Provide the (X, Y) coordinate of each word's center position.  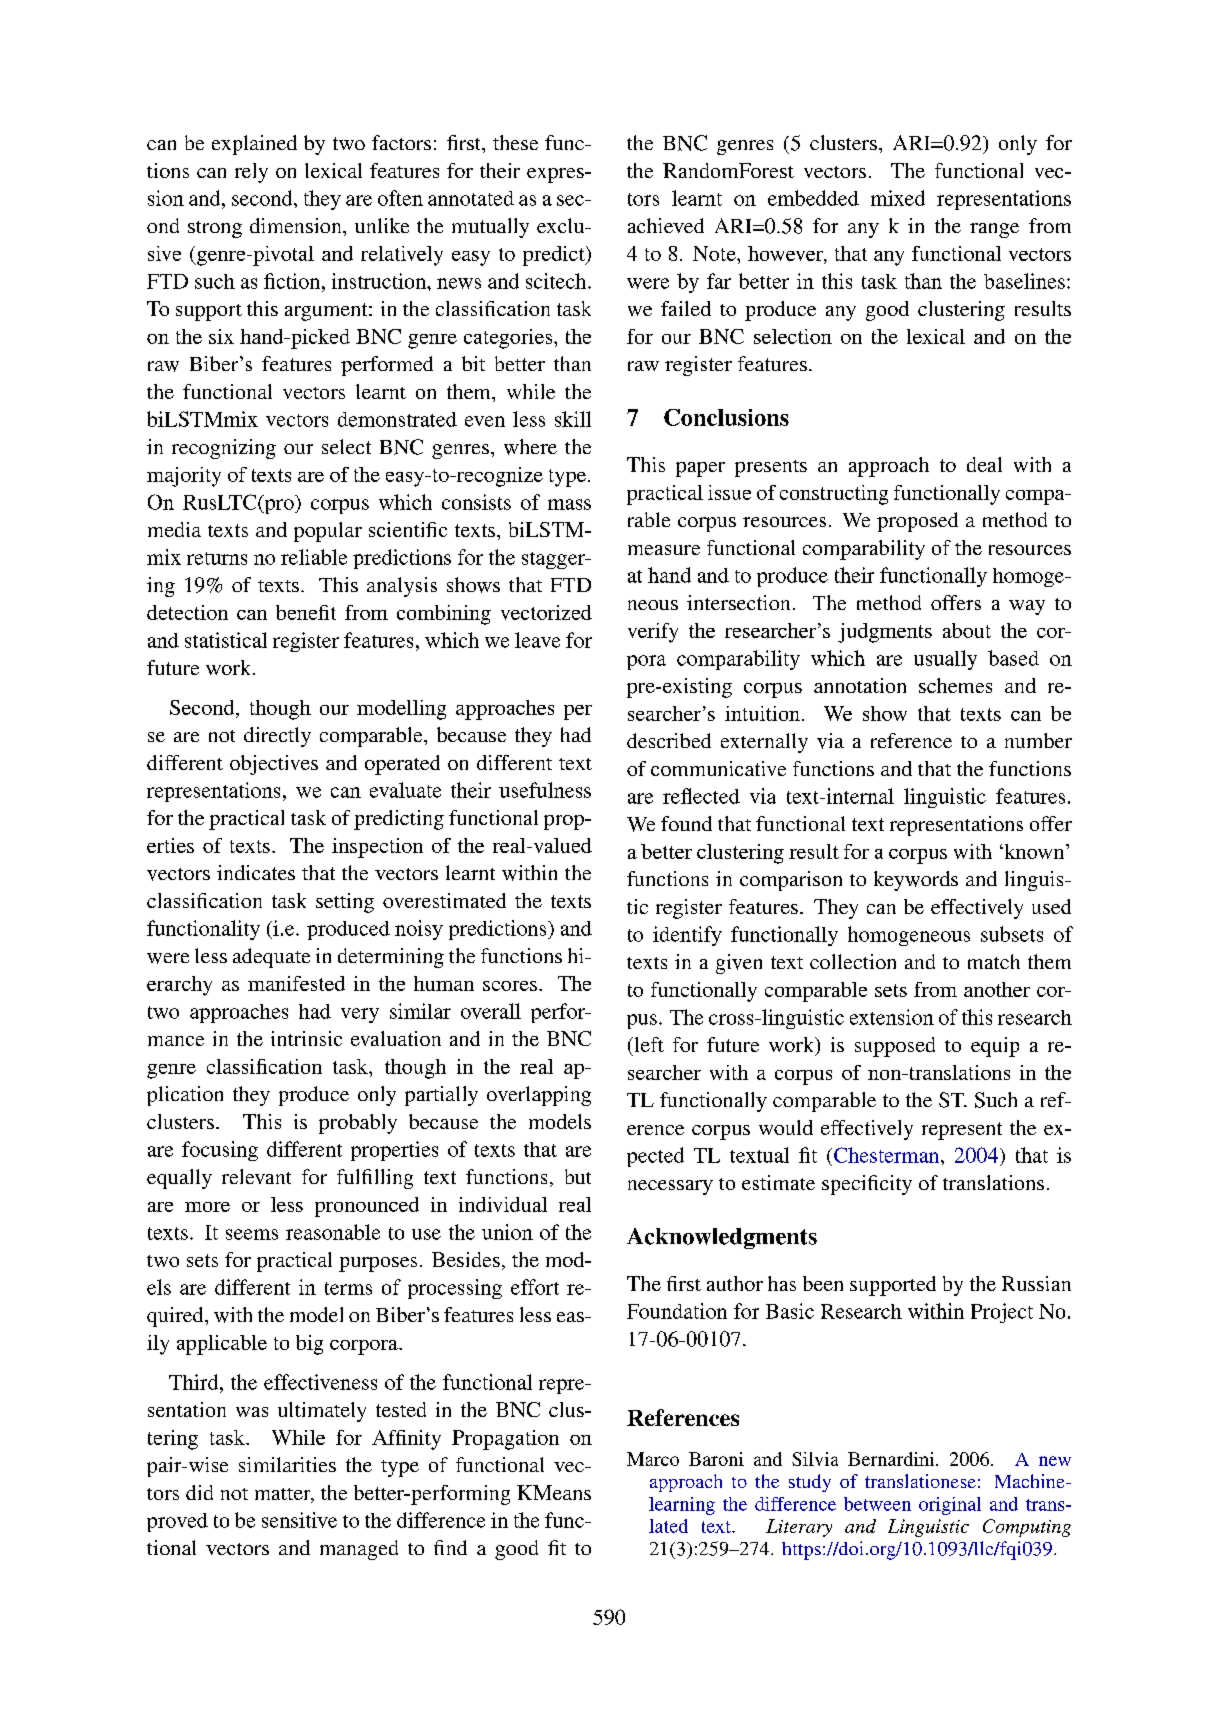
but (578, 1176)
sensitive (299, 1520)
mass (569, 504)
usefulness (545, 790)
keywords (916, 881)
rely (251, 173)
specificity (867, 1185)
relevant (256, 1176)
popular (328, 532)
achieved (666, 225)
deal (984, 464)
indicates (256, 872)
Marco (653, 1459)
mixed (898, 198)
